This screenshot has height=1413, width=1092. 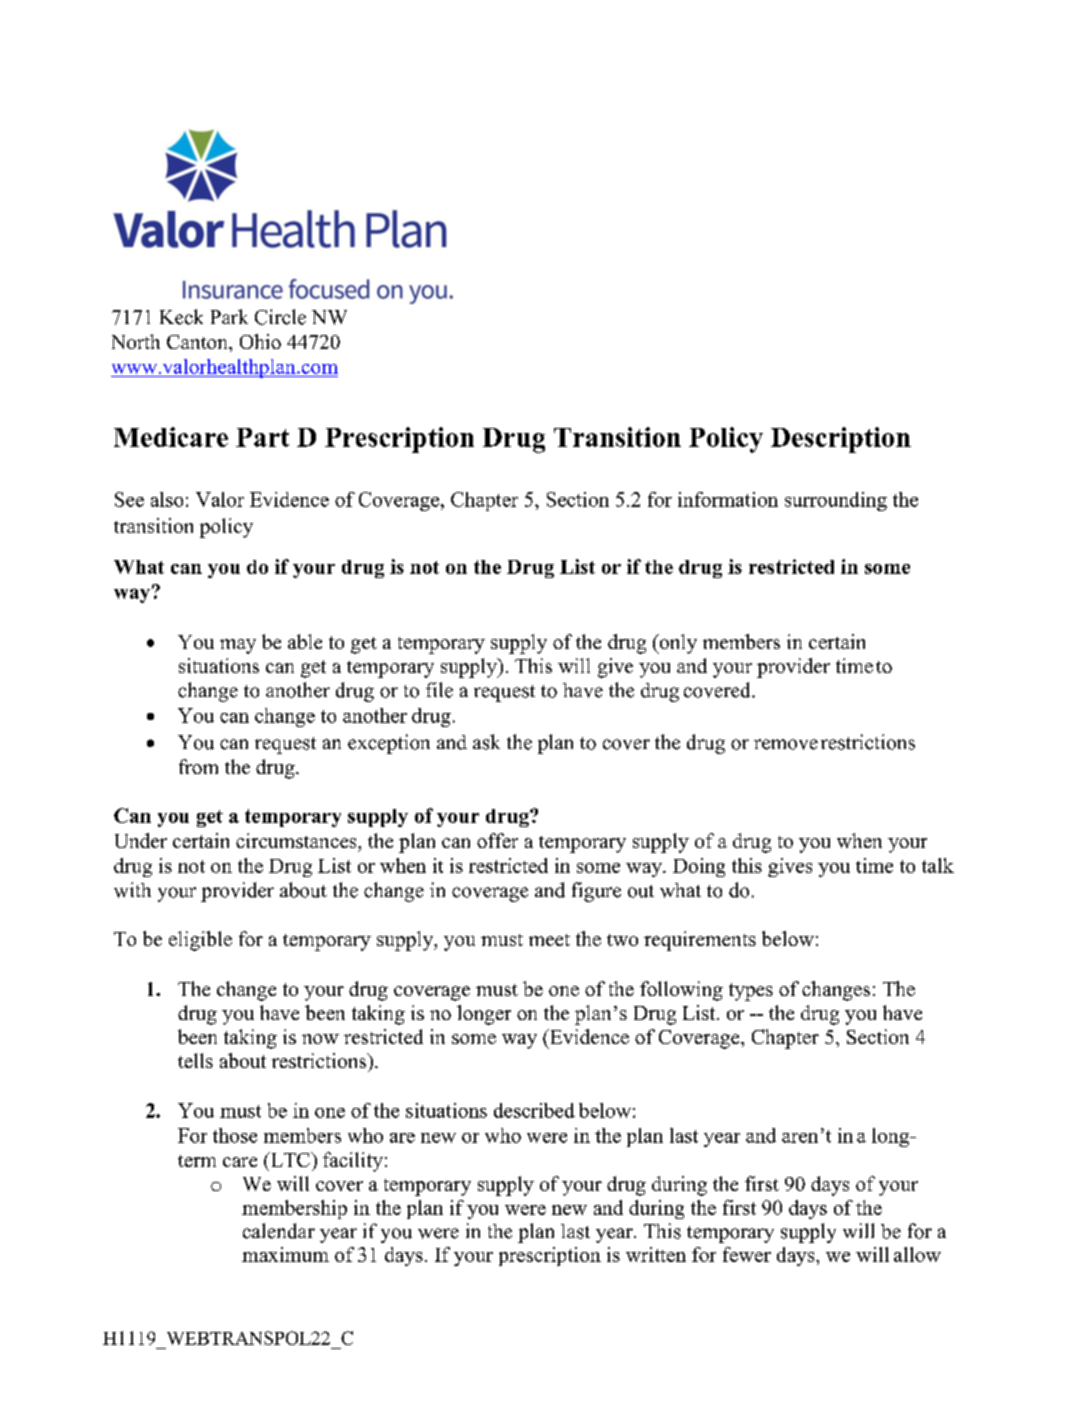 I want to click on meet, so click(x=549, y=940).
